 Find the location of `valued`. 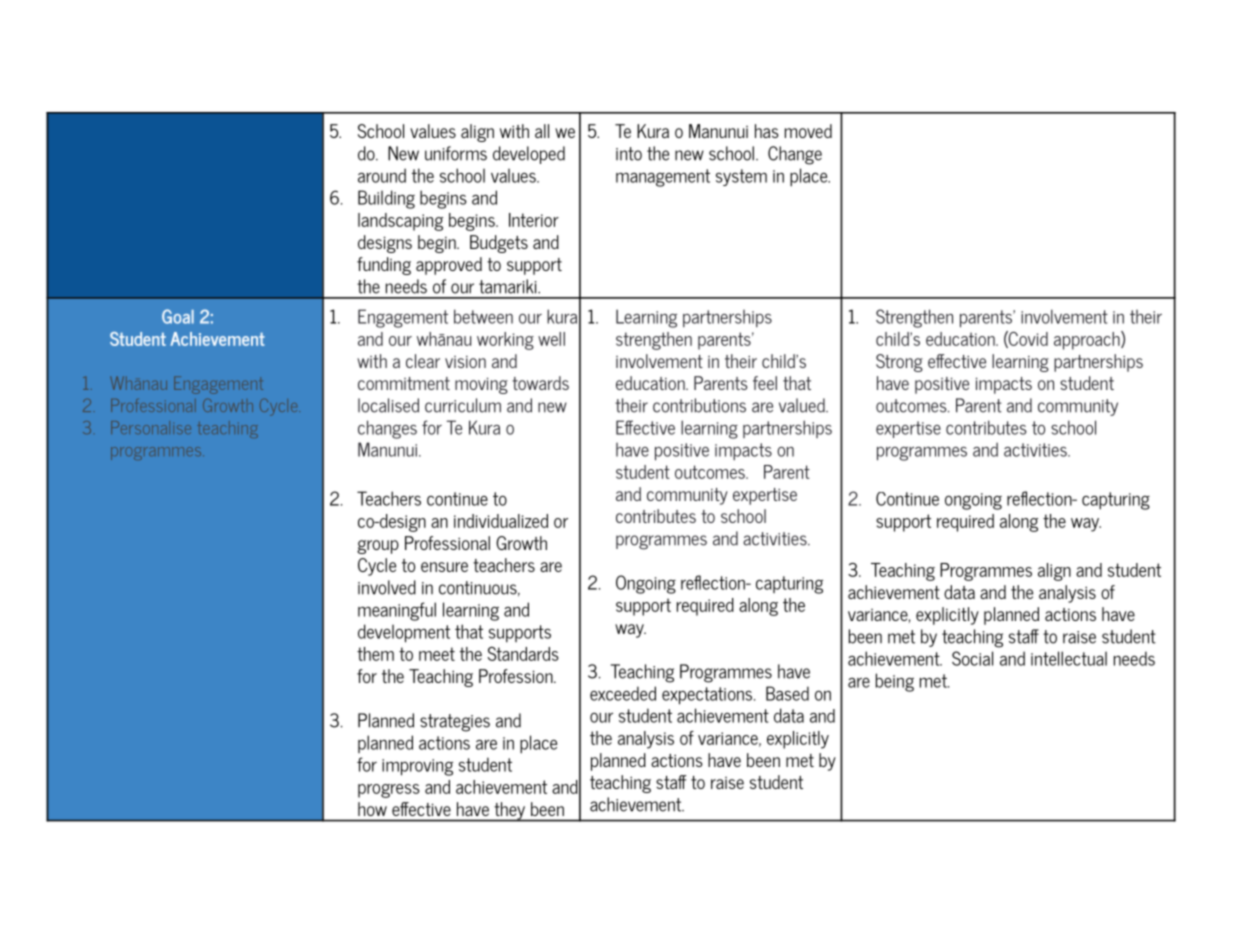

valued is located at coordinates (803, 405).
